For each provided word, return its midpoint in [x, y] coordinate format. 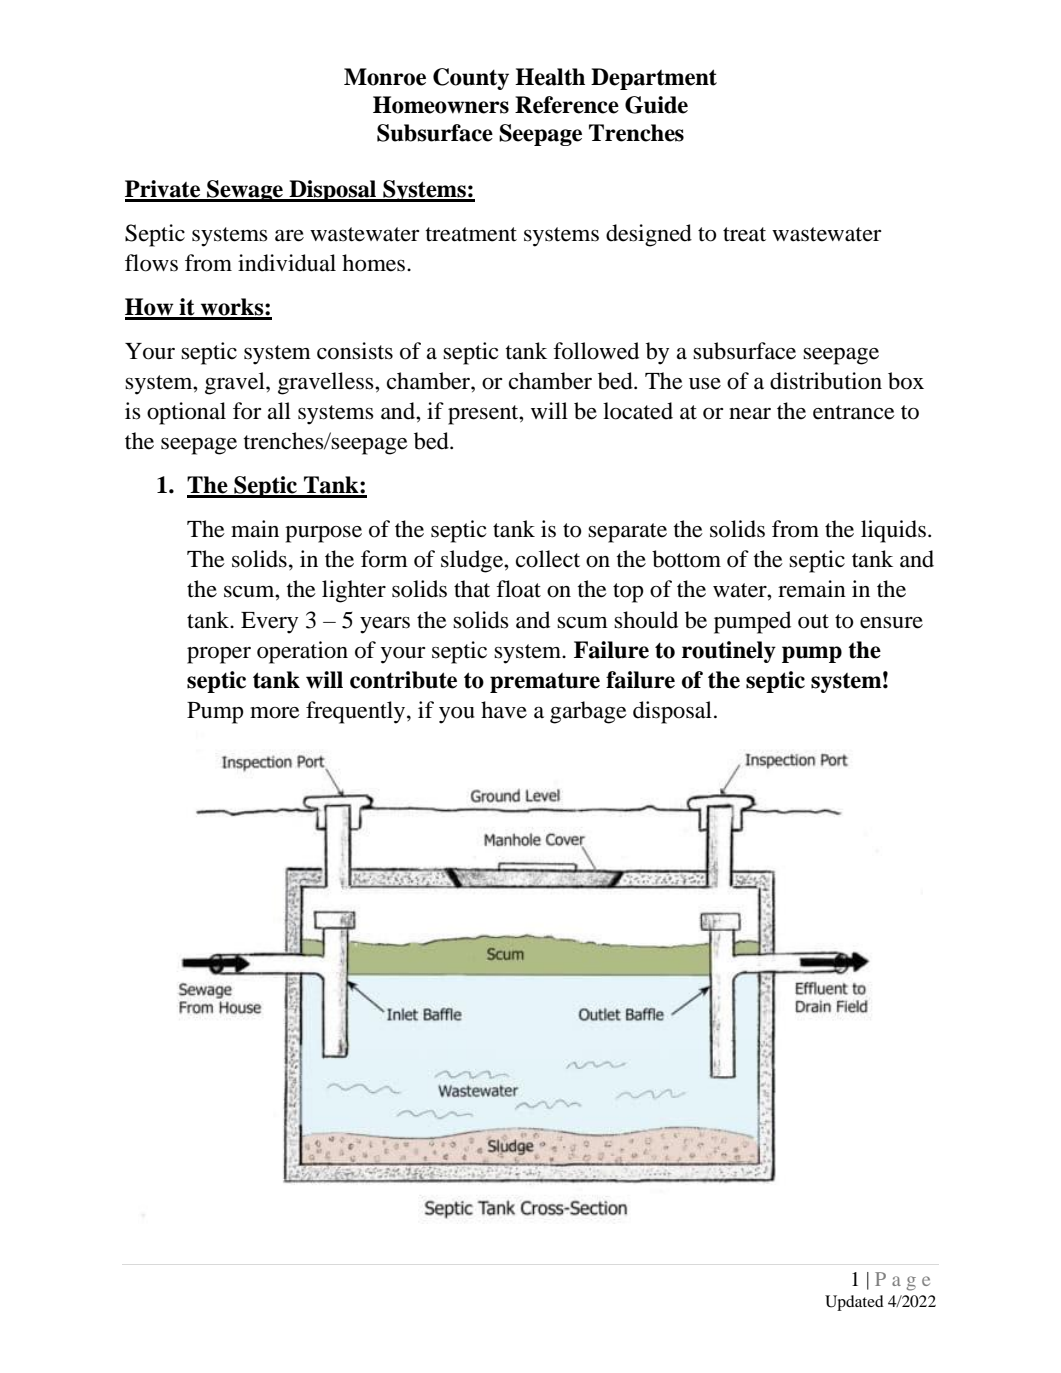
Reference [567, 105]
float [518, 589]
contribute [403, 680]
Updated [854, 1303]
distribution [826, 381]
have [504, 710]
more [275, 713]
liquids [893, 531]
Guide [656, 105]
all [279, 411]
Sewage [245, 191]
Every [269, 623]
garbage [588, 712]
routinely [729, 652]
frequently [357, 712]
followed [596, 351]
